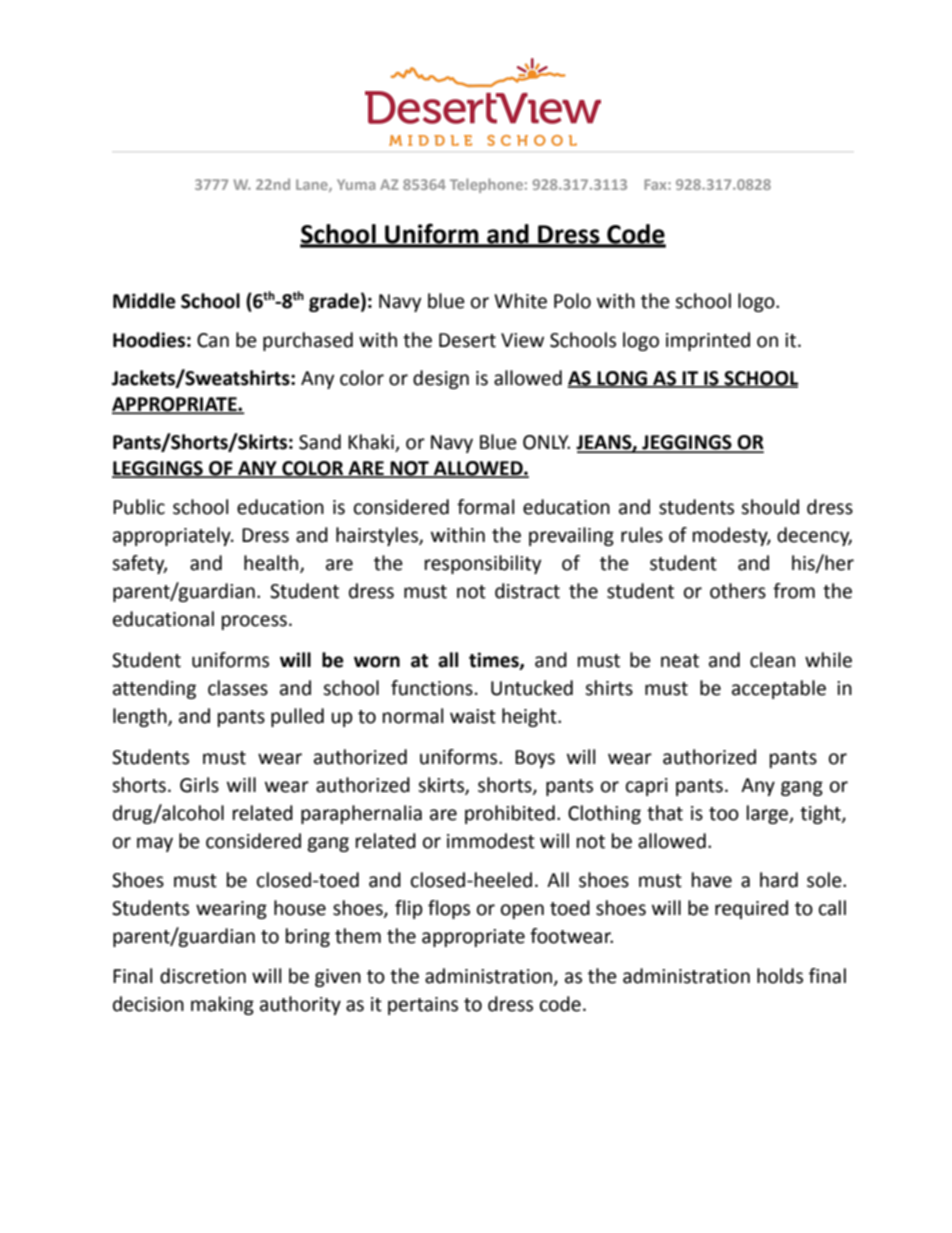  What do you see at coordinates (158, 469) in the image?
I see `LEGGINGS` at bounding box center [158, 469].
